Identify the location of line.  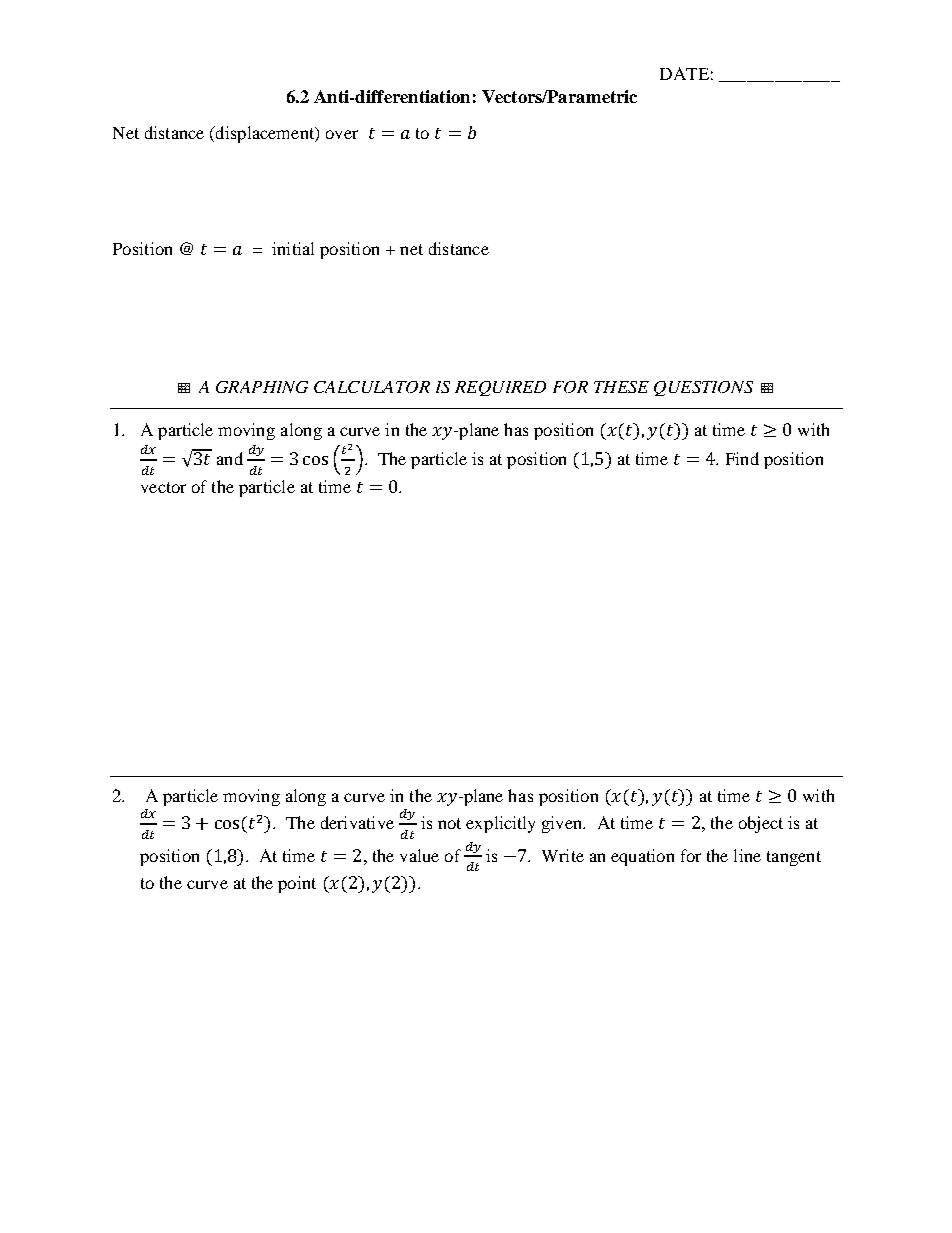
(747, 855).
